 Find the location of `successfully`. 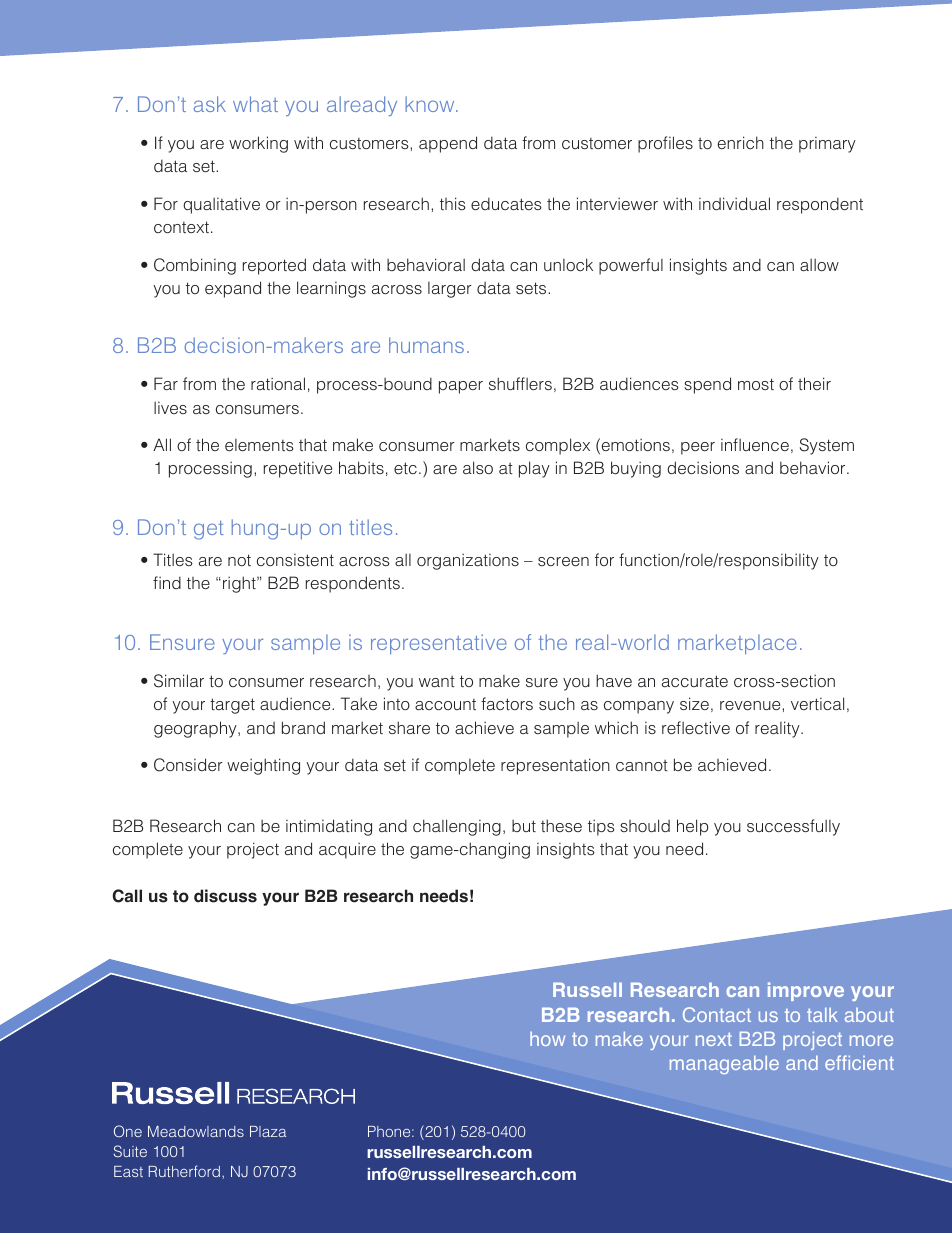

successfully is located at coordinates (793, 827).
